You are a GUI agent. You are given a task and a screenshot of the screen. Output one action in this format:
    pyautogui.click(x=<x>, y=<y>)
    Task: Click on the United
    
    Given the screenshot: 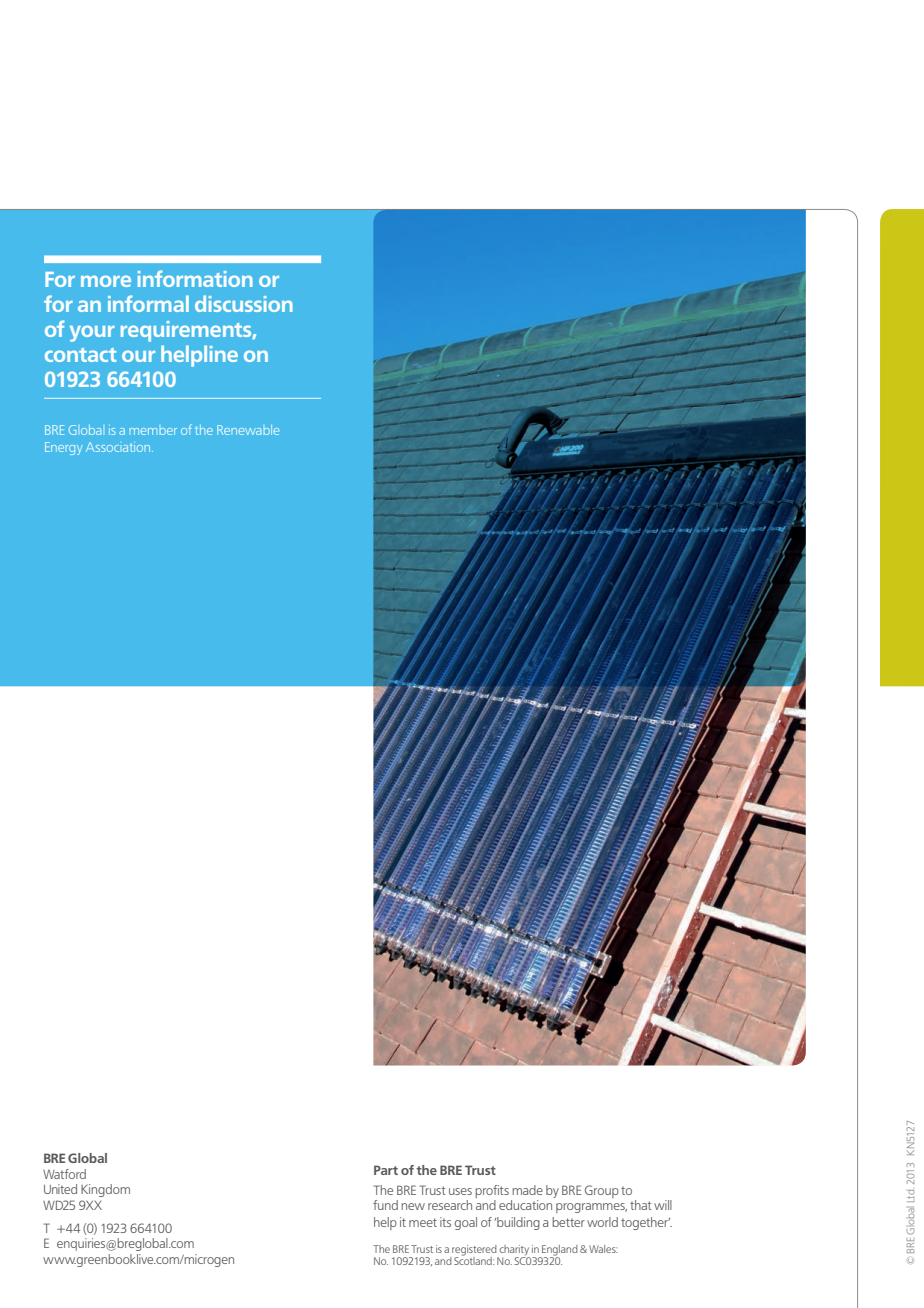 What is the action you would take?
    pyautogui.click(x=60, y=1189)
